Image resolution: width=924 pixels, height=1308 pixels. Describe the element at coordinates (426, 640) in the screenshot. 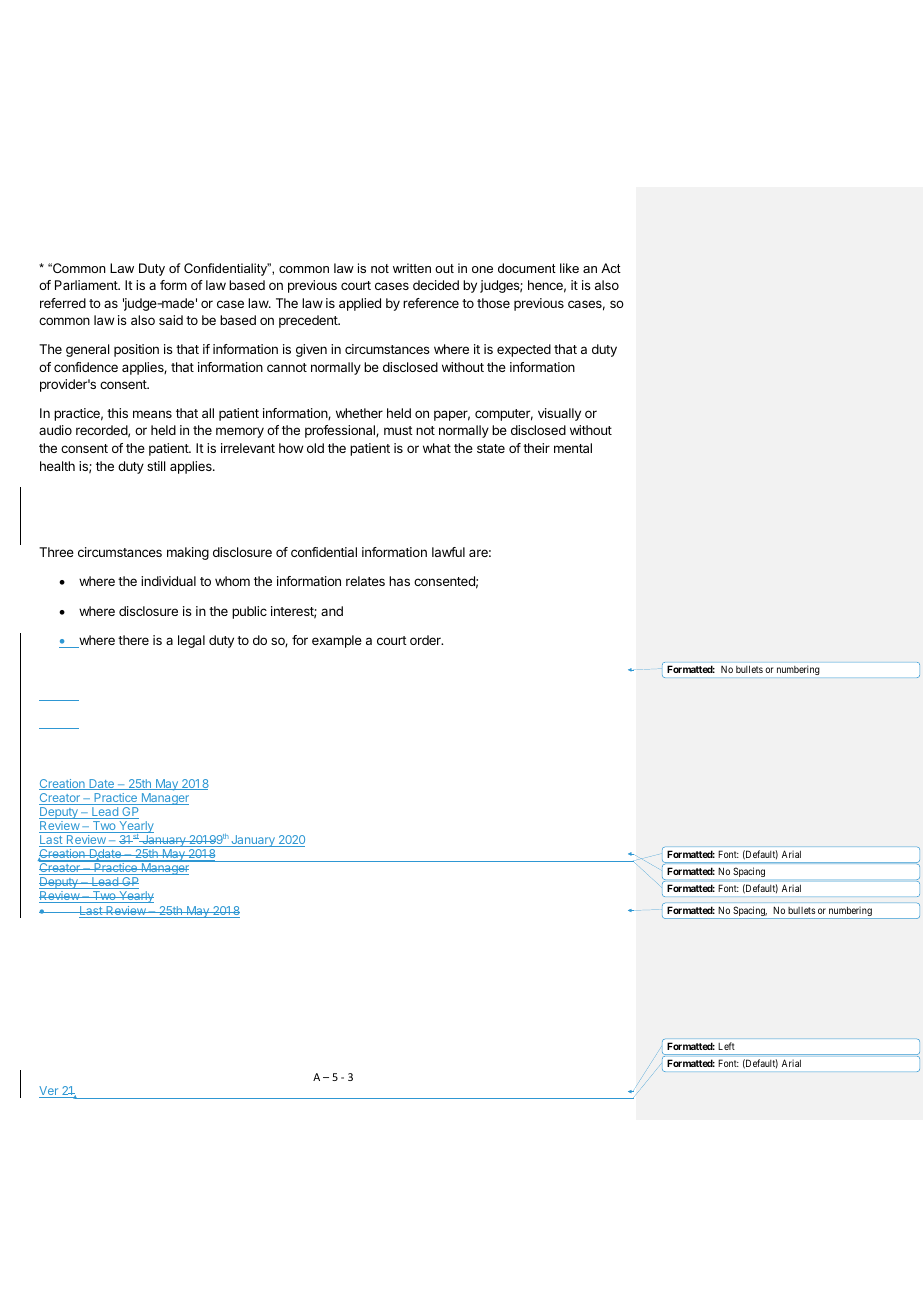

I see `order` at that location.
